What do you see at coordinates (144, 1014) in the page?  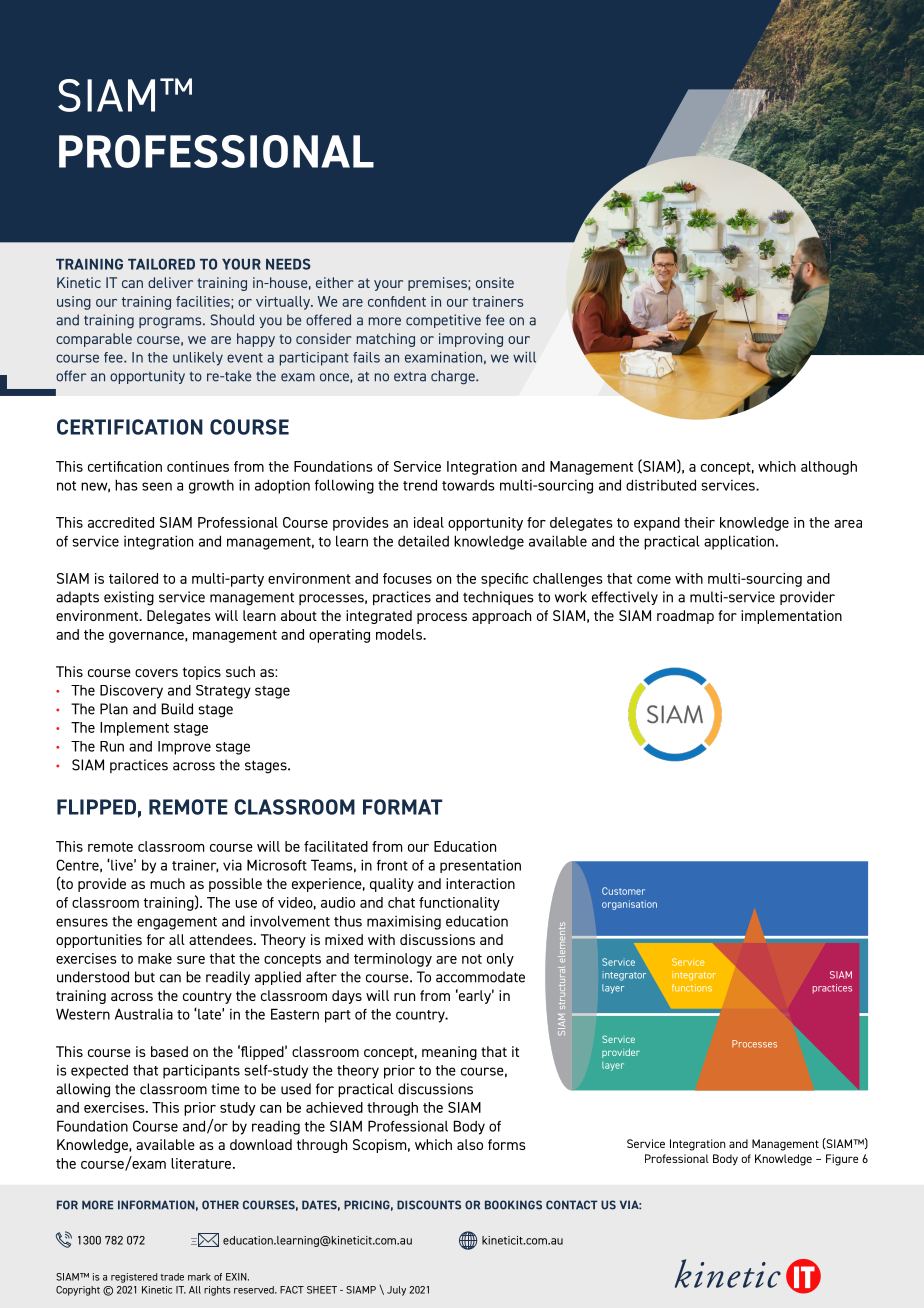 I see `Australia` at bounding box center [144, 1014].
